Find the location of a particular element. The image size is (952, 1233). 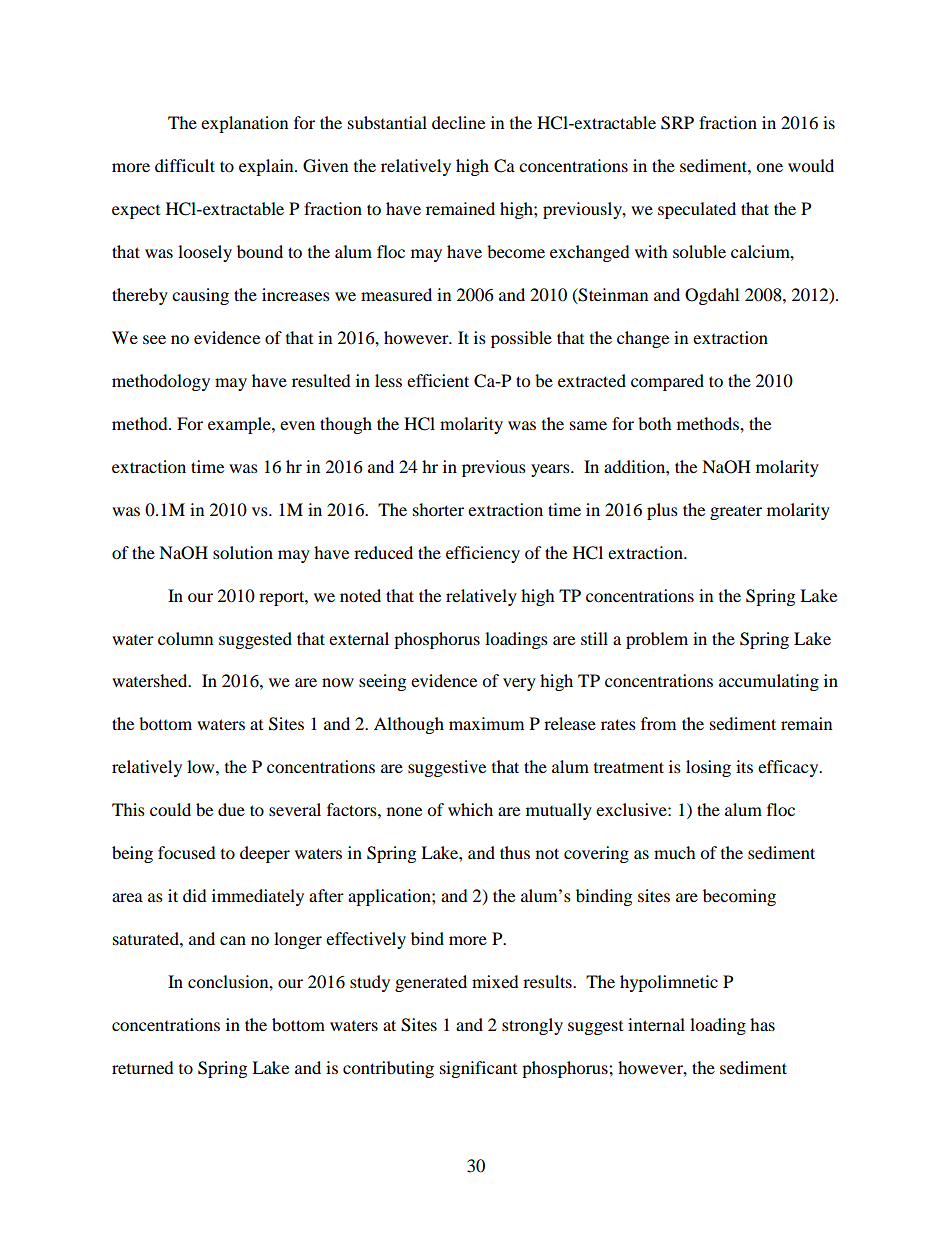

decline is located at coordinates (458, 122).
